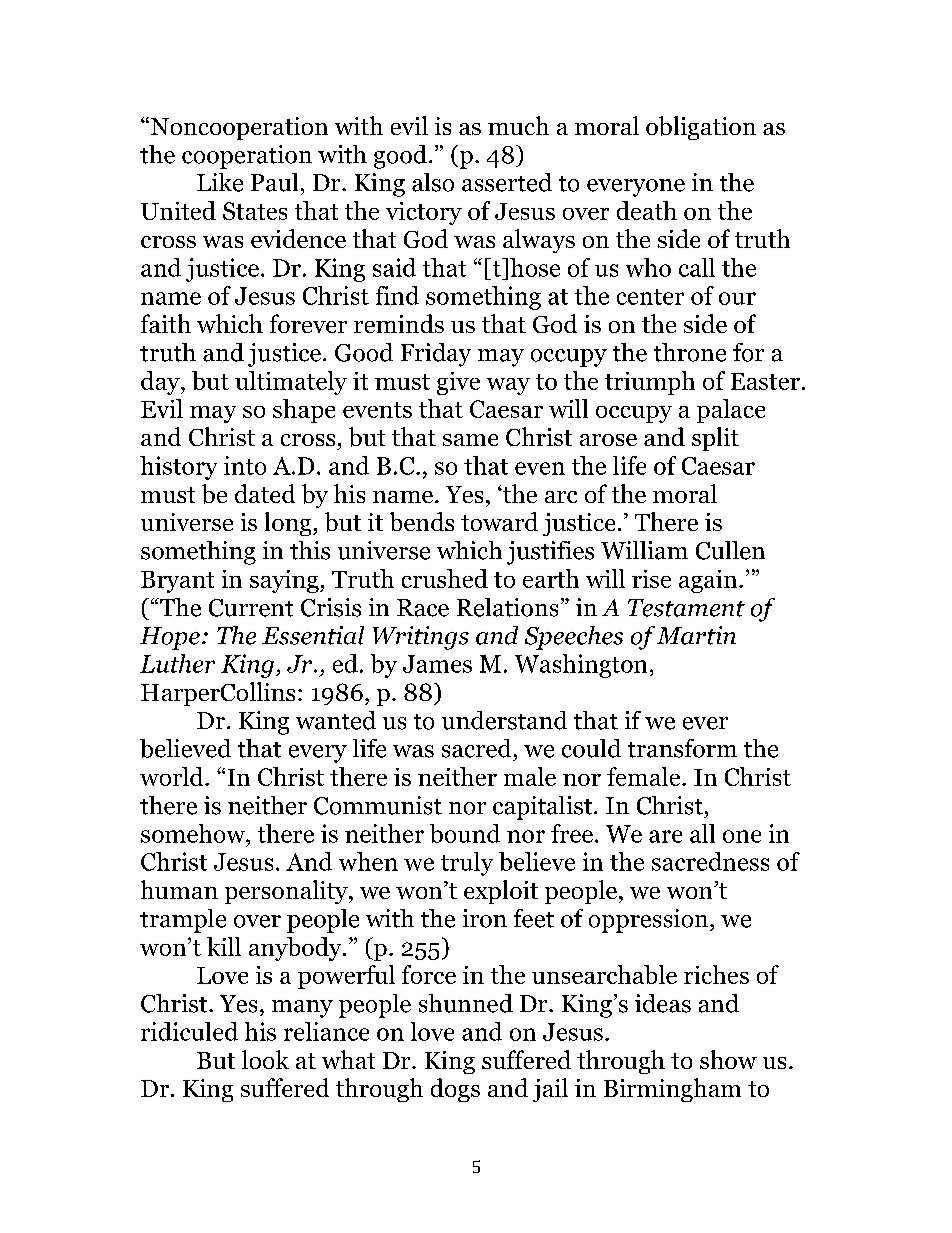  I want to click on into, so click(245, 465).
